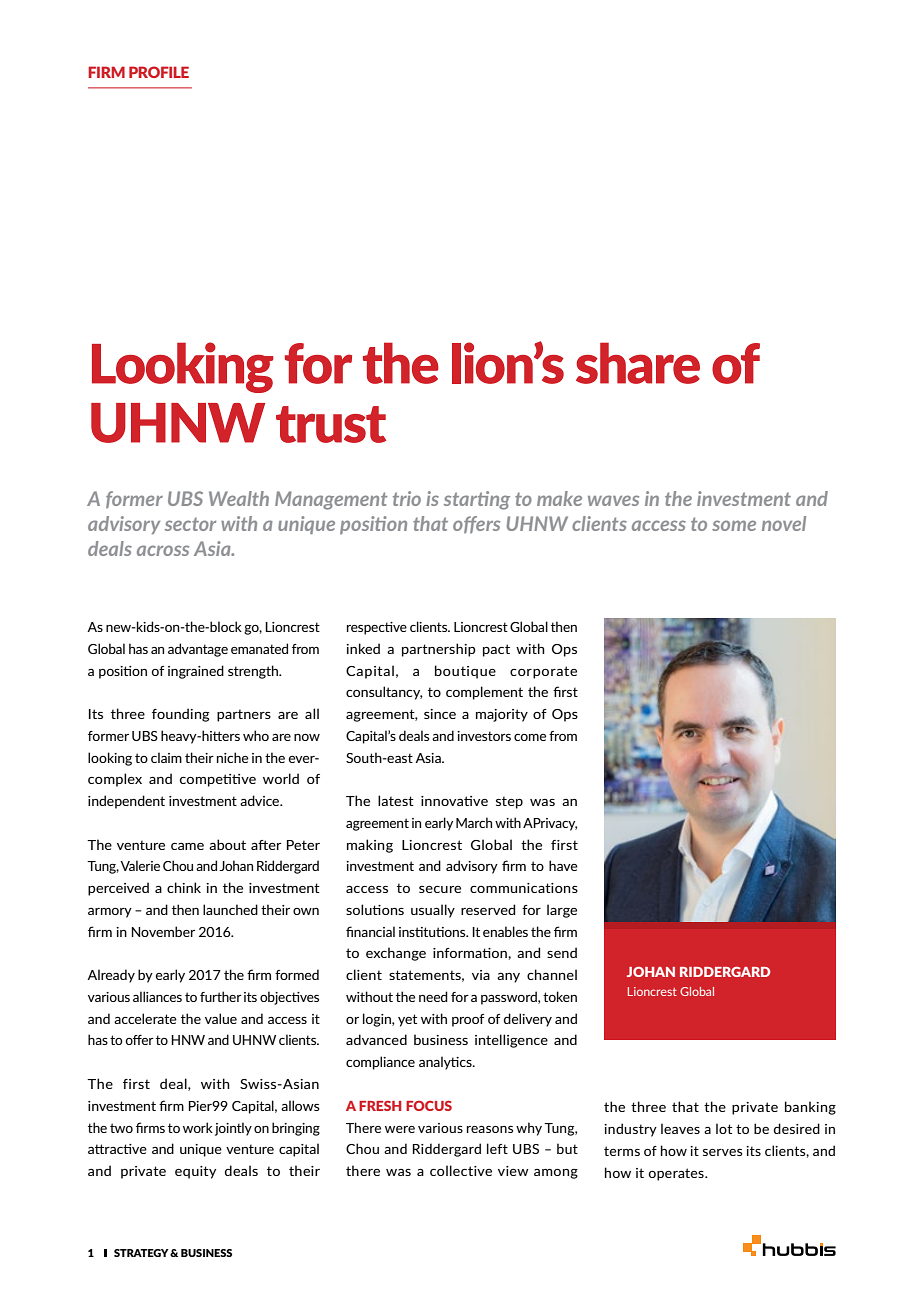 The width and height of the image is (924, 1308). What do you see at coordinates (184, 887) in the image?
I see `chink` at bounding box center [184, 887].
